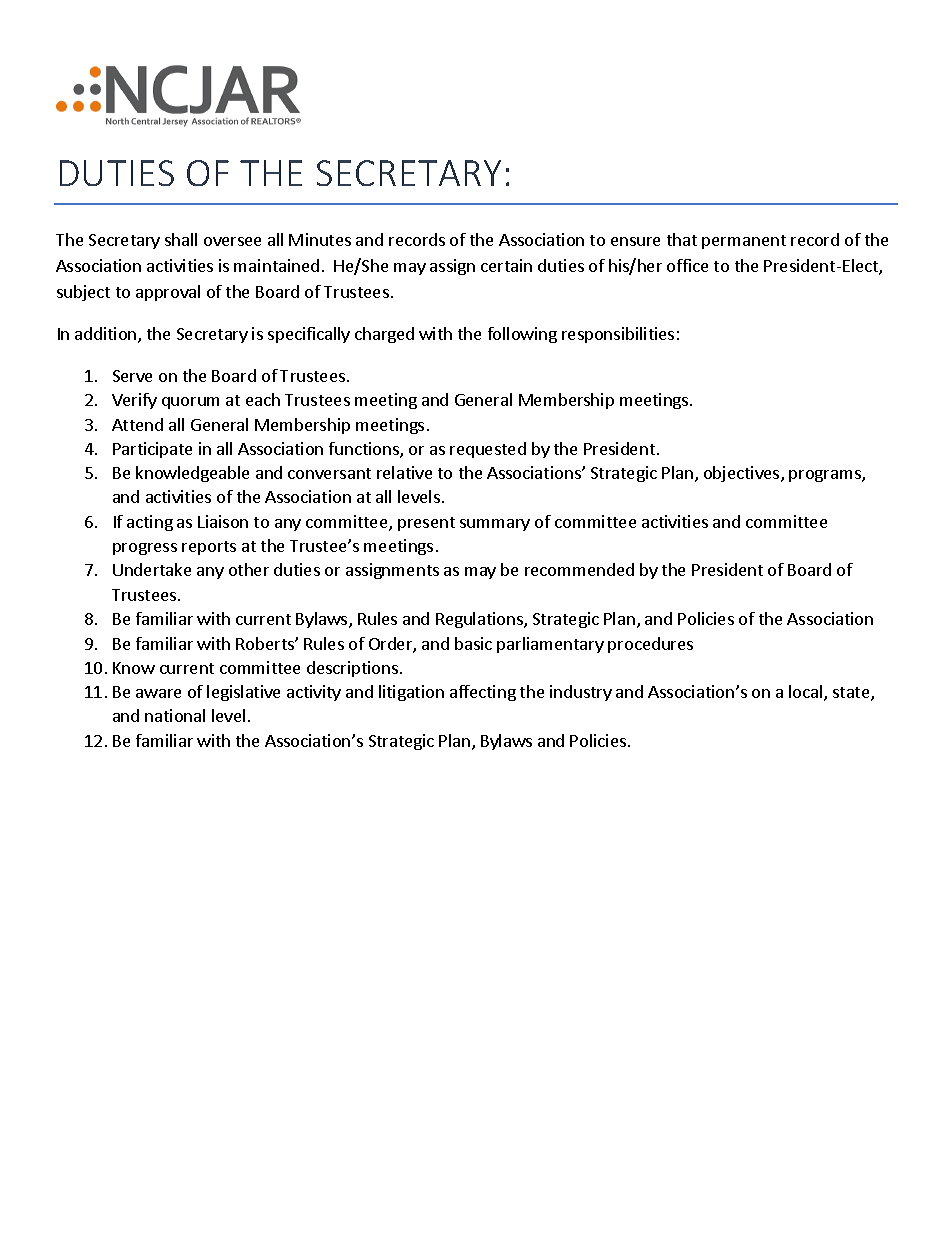 The width and height of the document is (952, 1233). What do you see at coordinates (152, 450) in the document?
I see `Participate` at bounding box center [152, 450].
